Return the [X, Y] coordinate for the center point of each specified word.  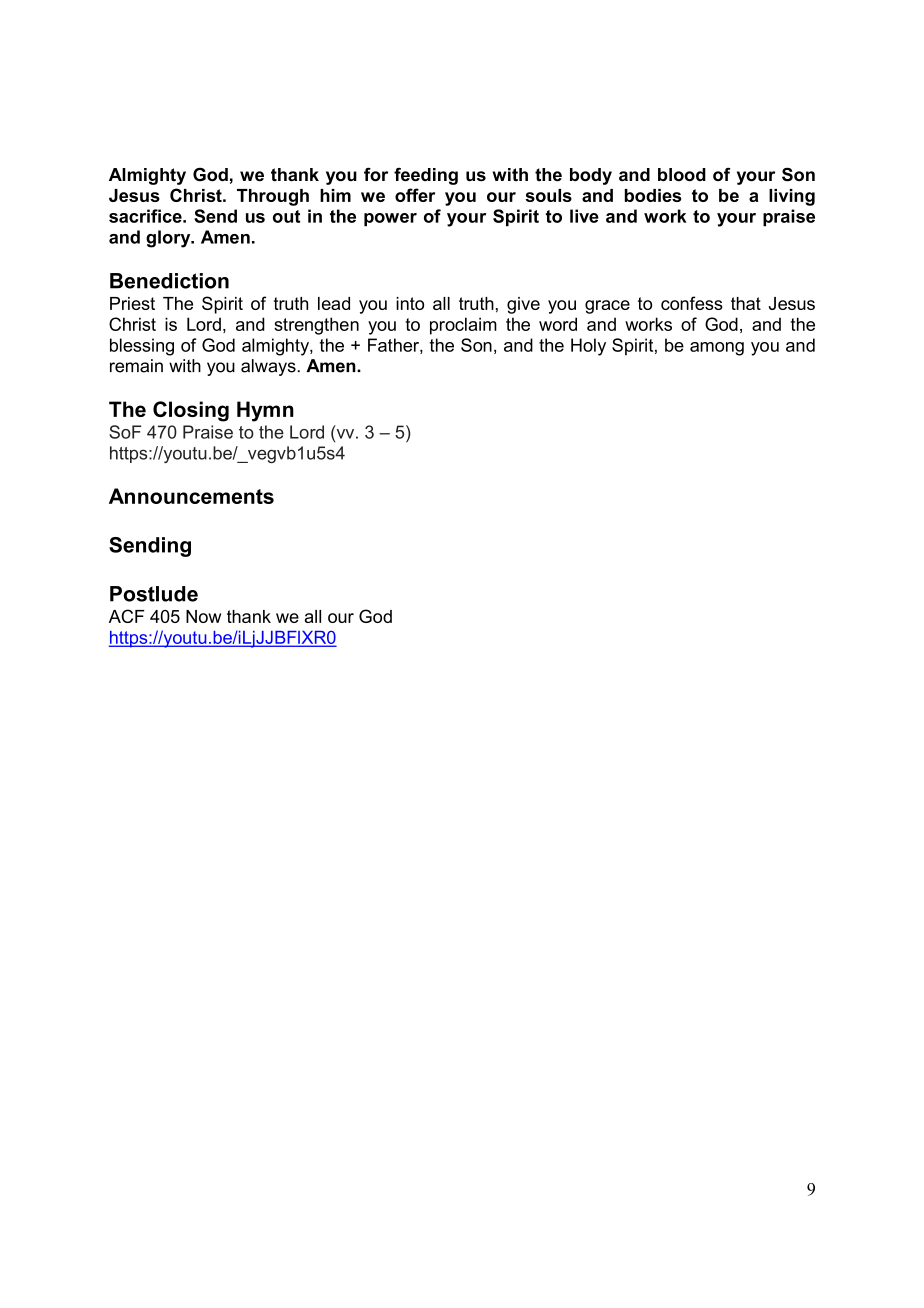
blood [682, 175]
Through [273, 197]
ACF [126, 616]
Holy [588, 347]
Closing [191, 411]
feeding [426, 176]
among [717, 349]
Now [203, 616]
